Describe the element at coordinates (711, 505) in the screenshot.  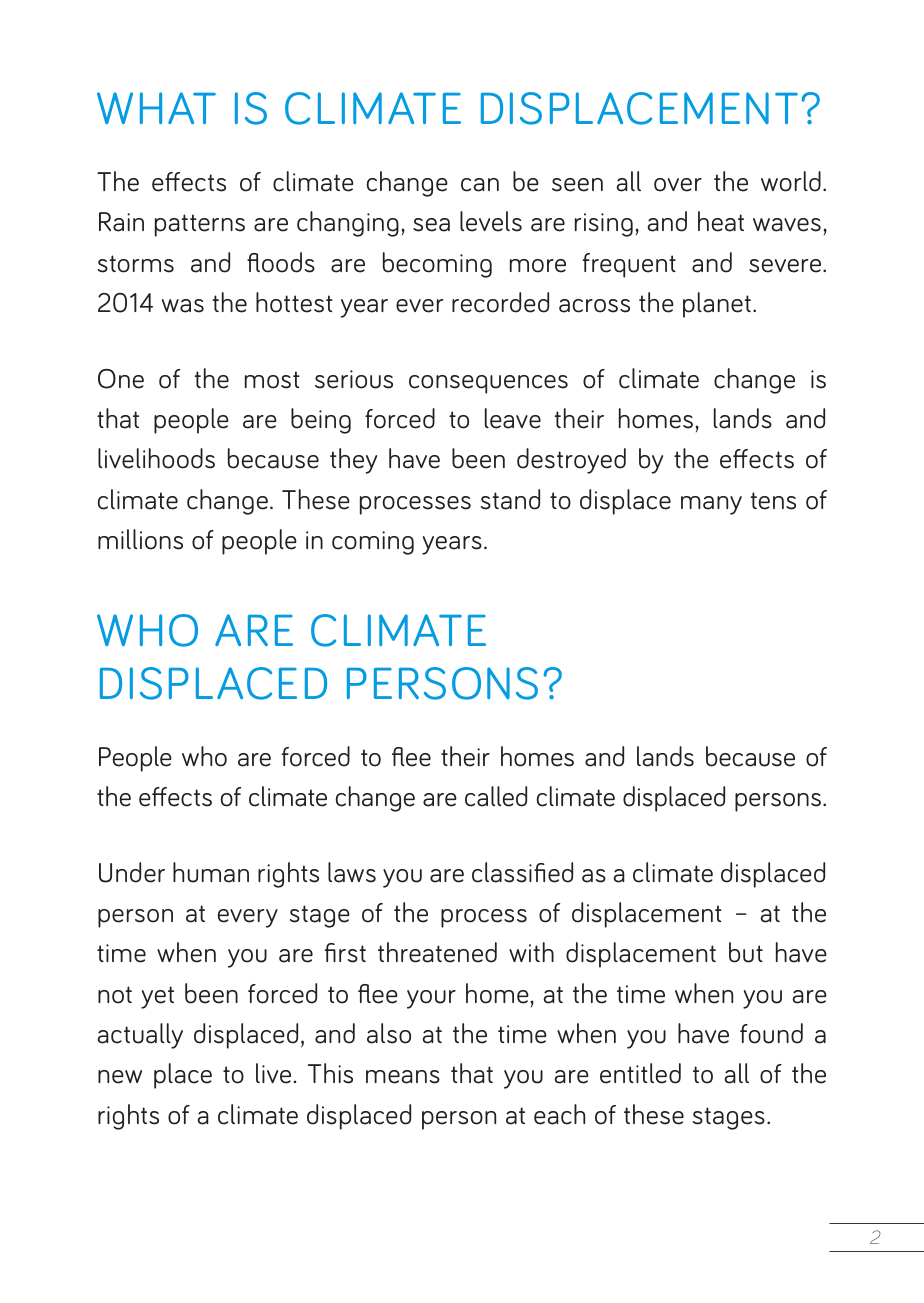
I see `many` at that location.
